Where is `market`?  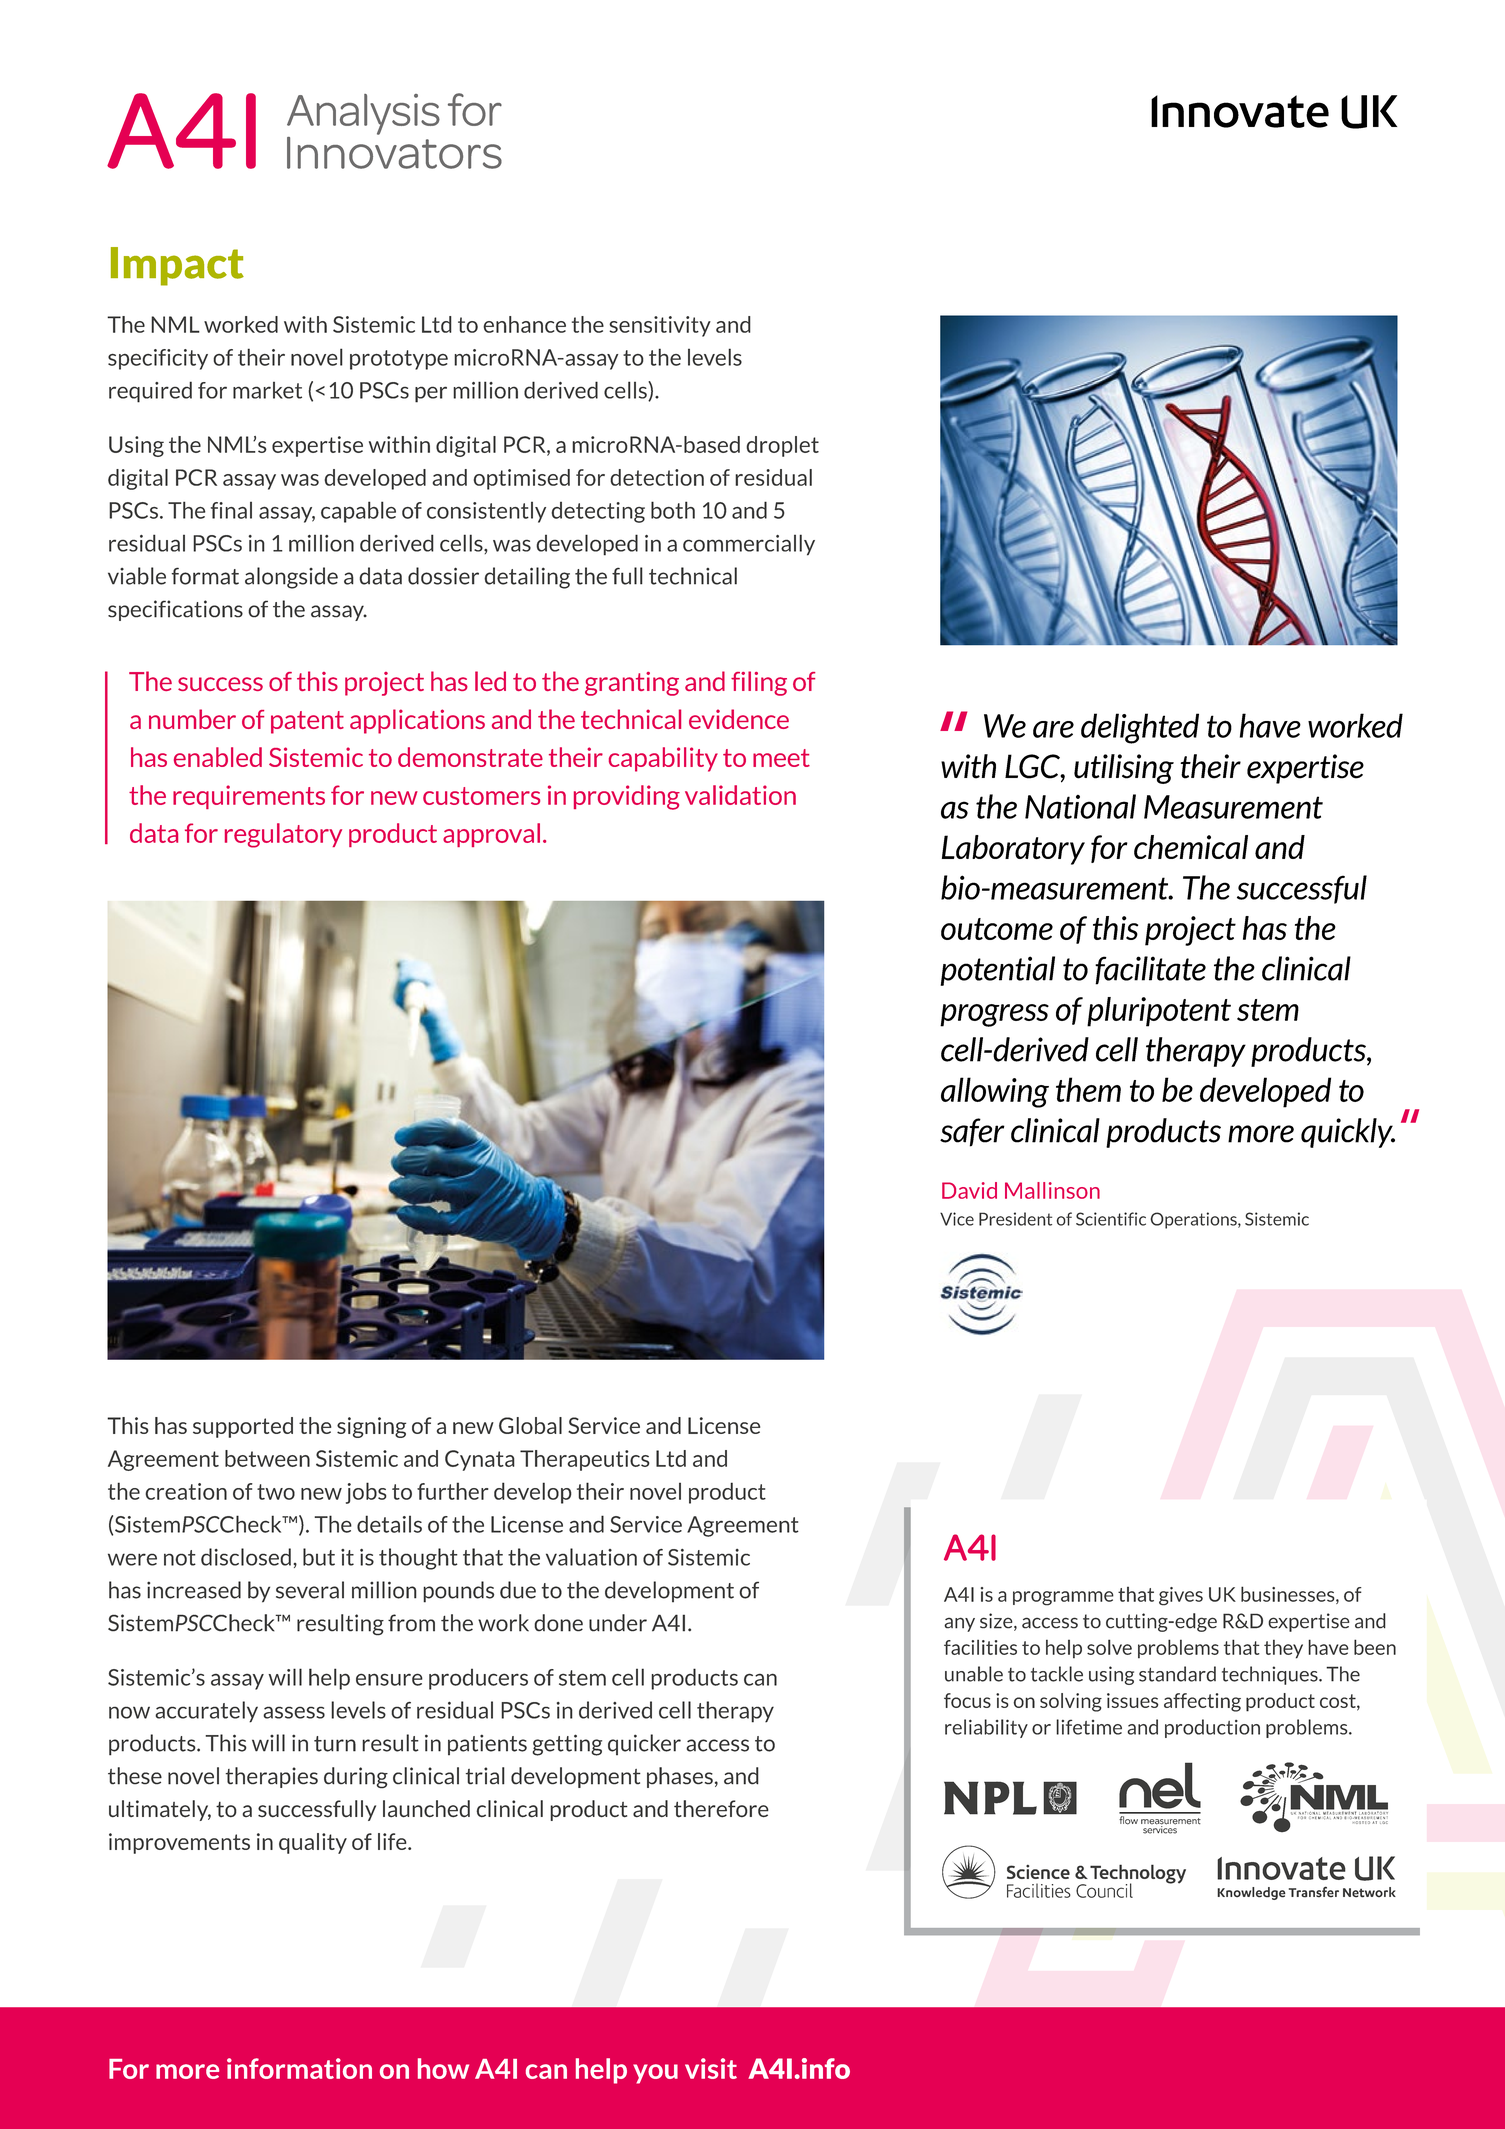
market is located at coordinates (267, 390).
